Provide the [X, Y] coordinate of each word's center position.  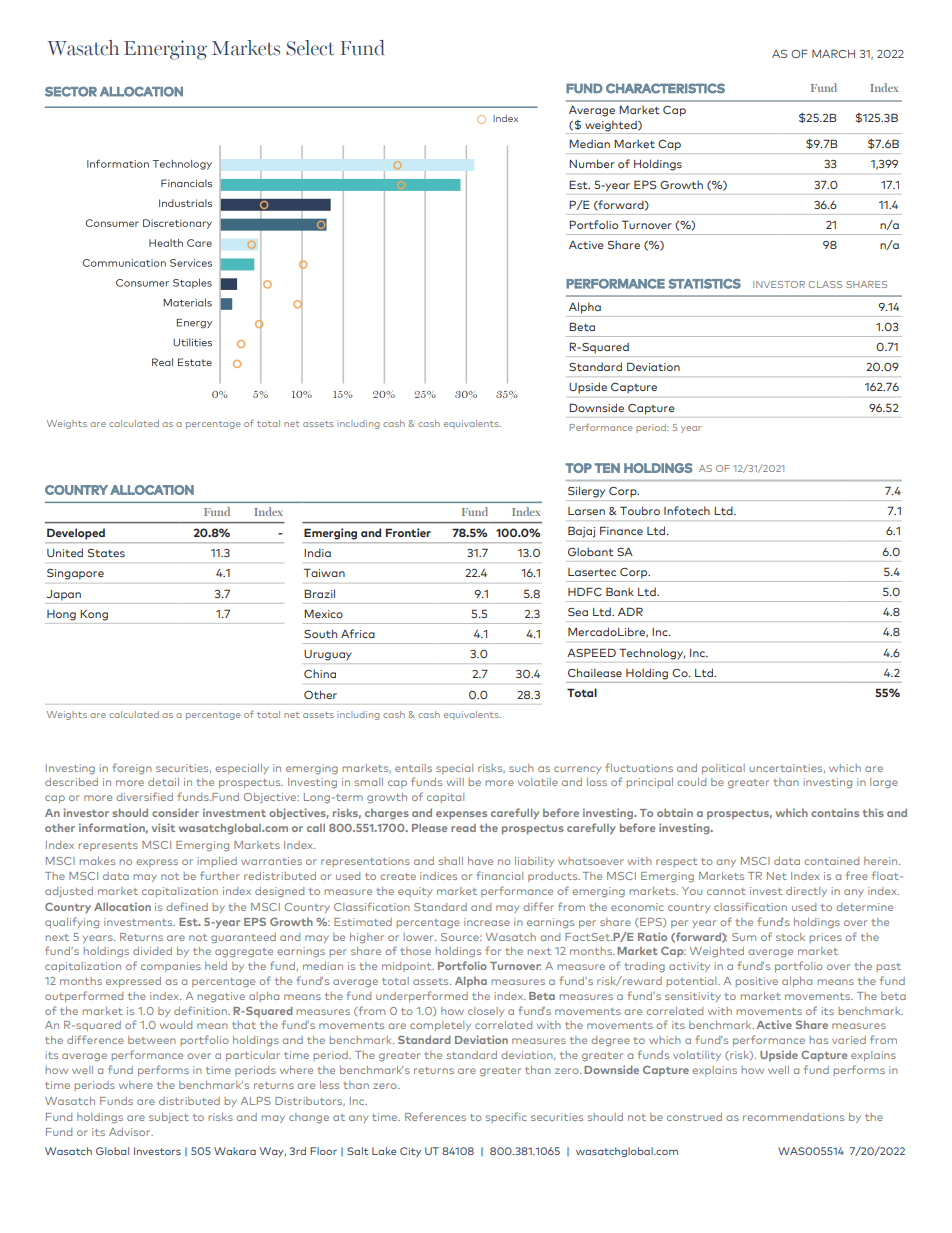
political [723, 769]
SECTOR [71, 91]
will [455, 782]
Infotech [687, 510]
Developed [76, 534]
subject [169, 1118]
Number [592, 163]
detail [163, 782]
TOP [578, 468]
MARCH [833, 53]
